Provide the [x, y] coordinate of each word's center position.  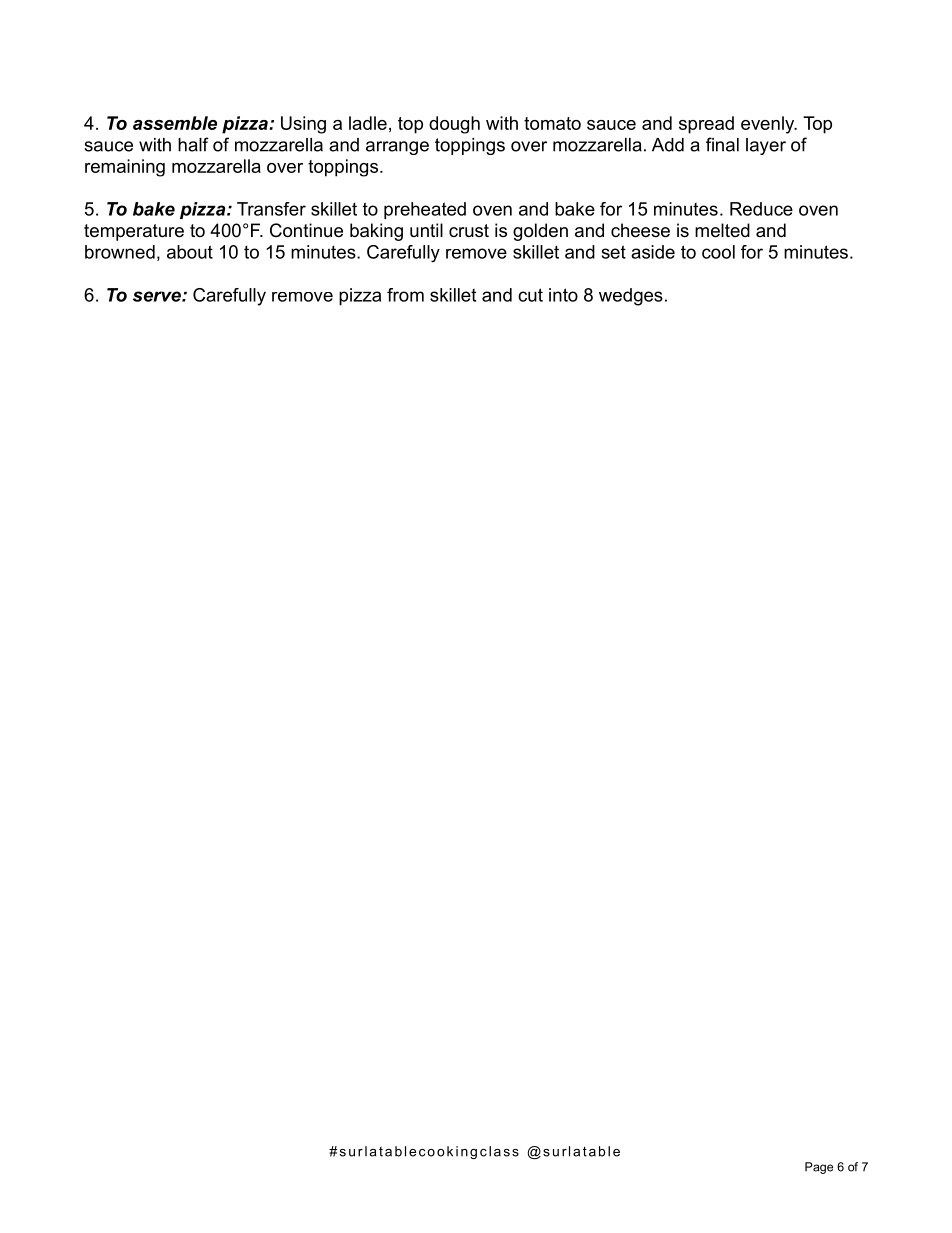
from [405, 295]
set [614, 252]
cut [530, 295]
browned [120, 252]
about [190, 252]
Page [819, 1168]
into [563, 295]
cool [718, 252]
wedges [631, 297]
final [722, 144]
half [193, 144]
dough [454, 125]
